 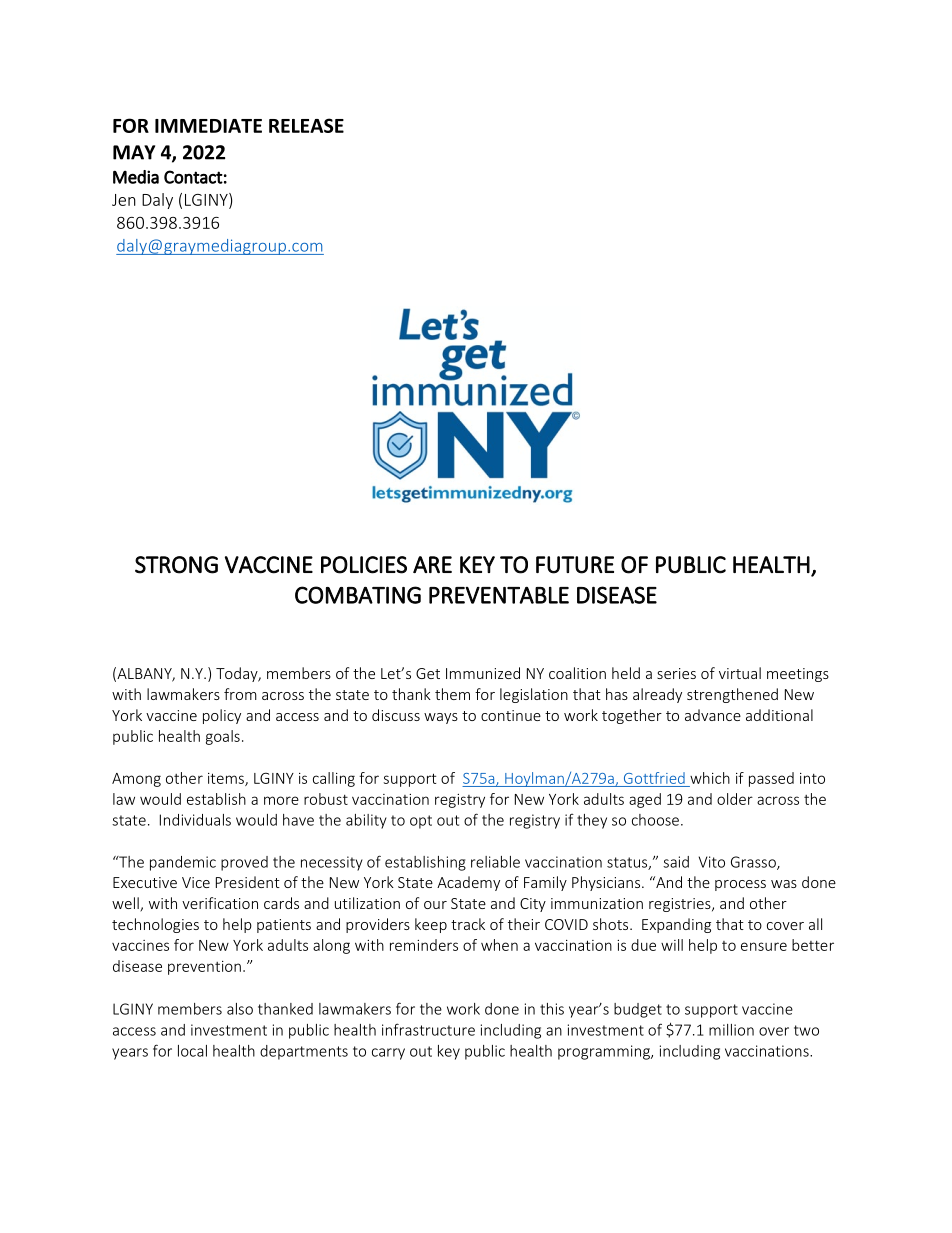 What do you see at coordinates (176, 565) in the screenshot?
I see `STRONG` at bounding box center [176, 565].
